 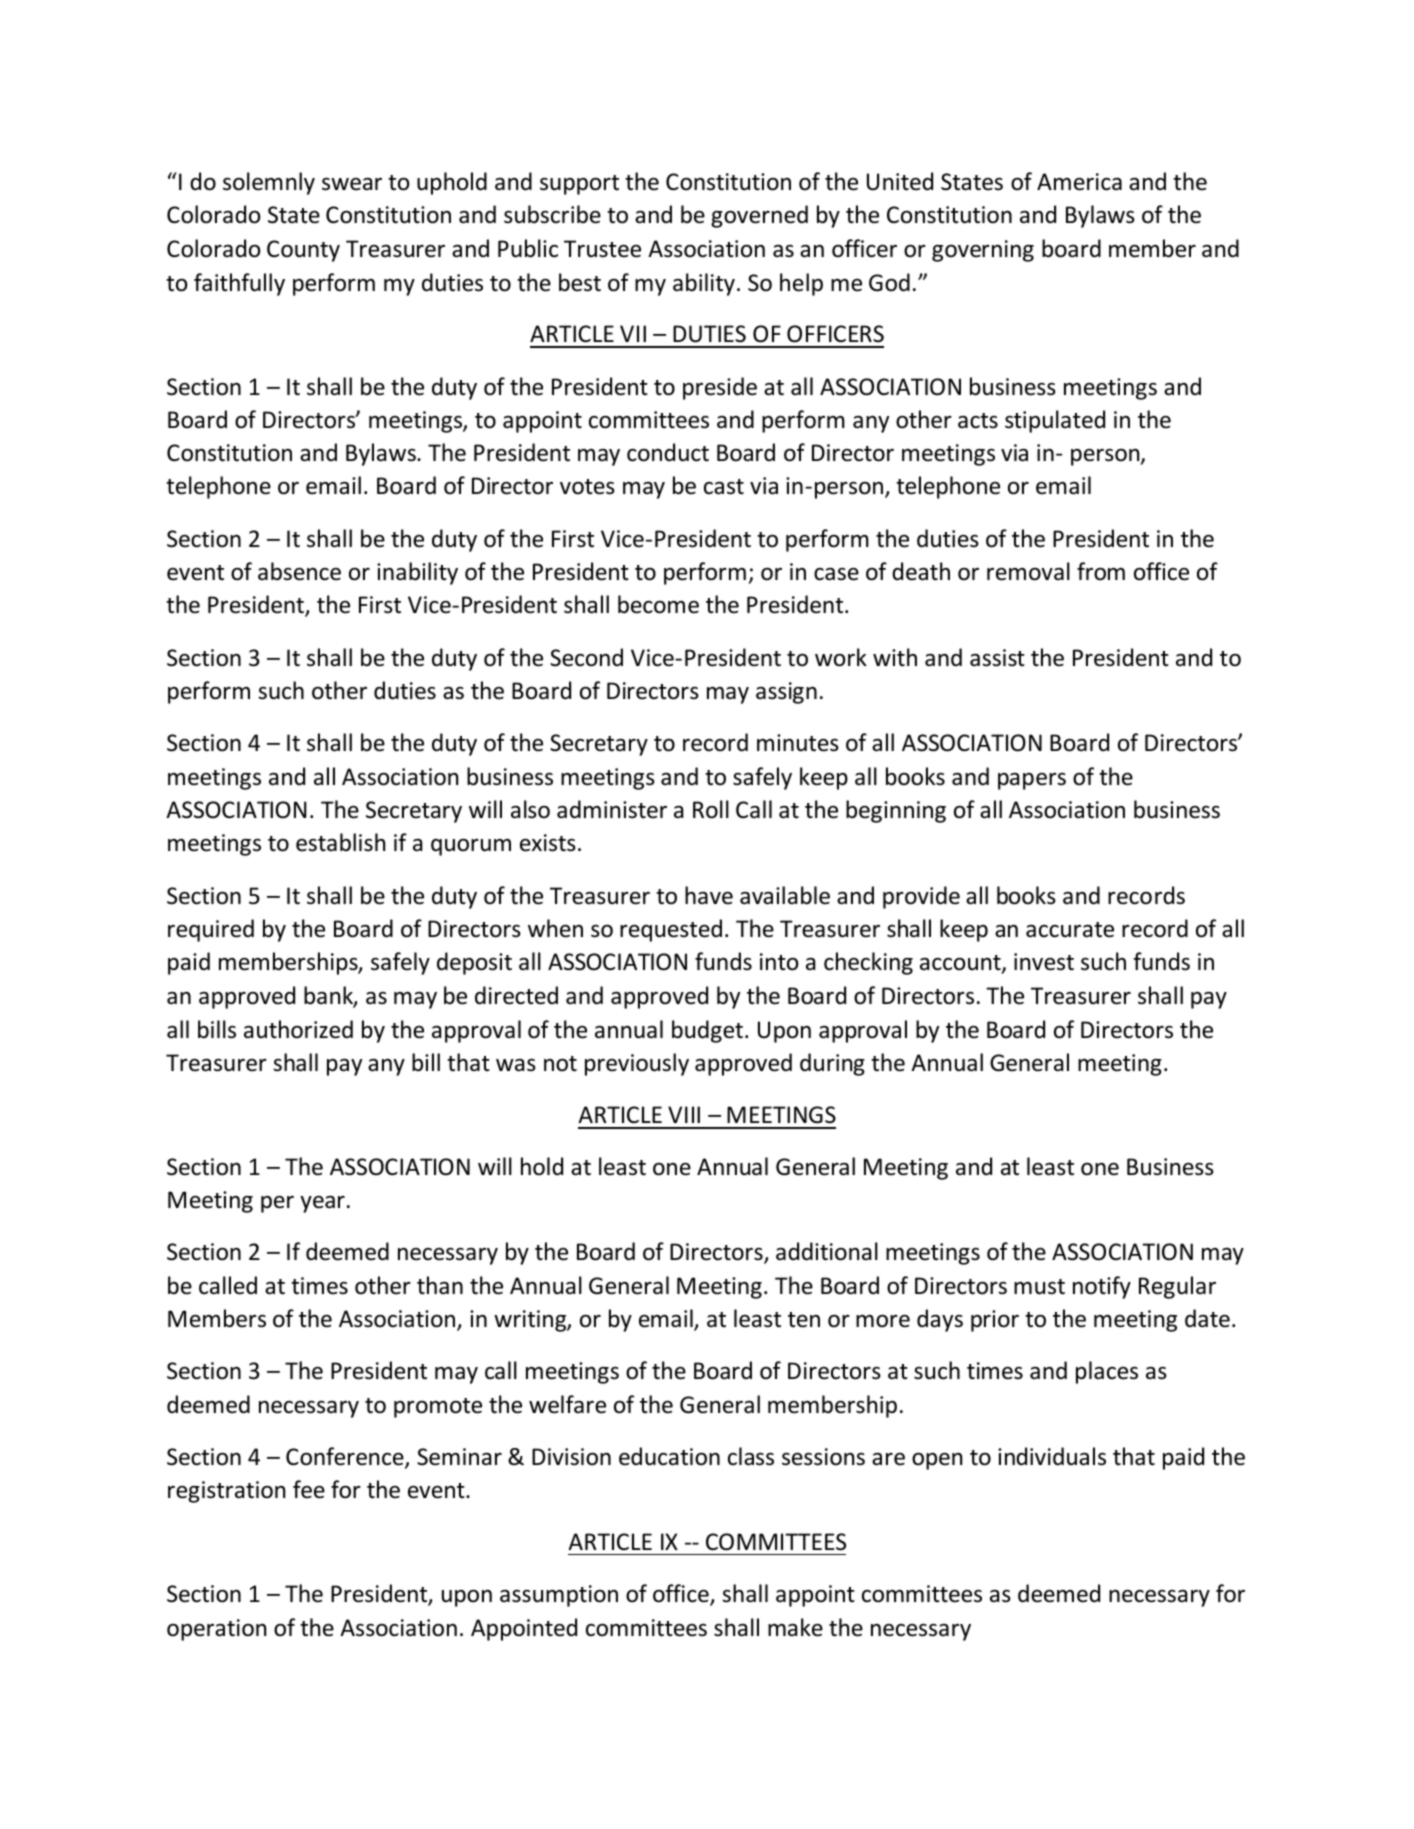 What do you see at coordinates (1079, 182) in the screenshot?
I see `America` at bounding box center [1079, 182].
